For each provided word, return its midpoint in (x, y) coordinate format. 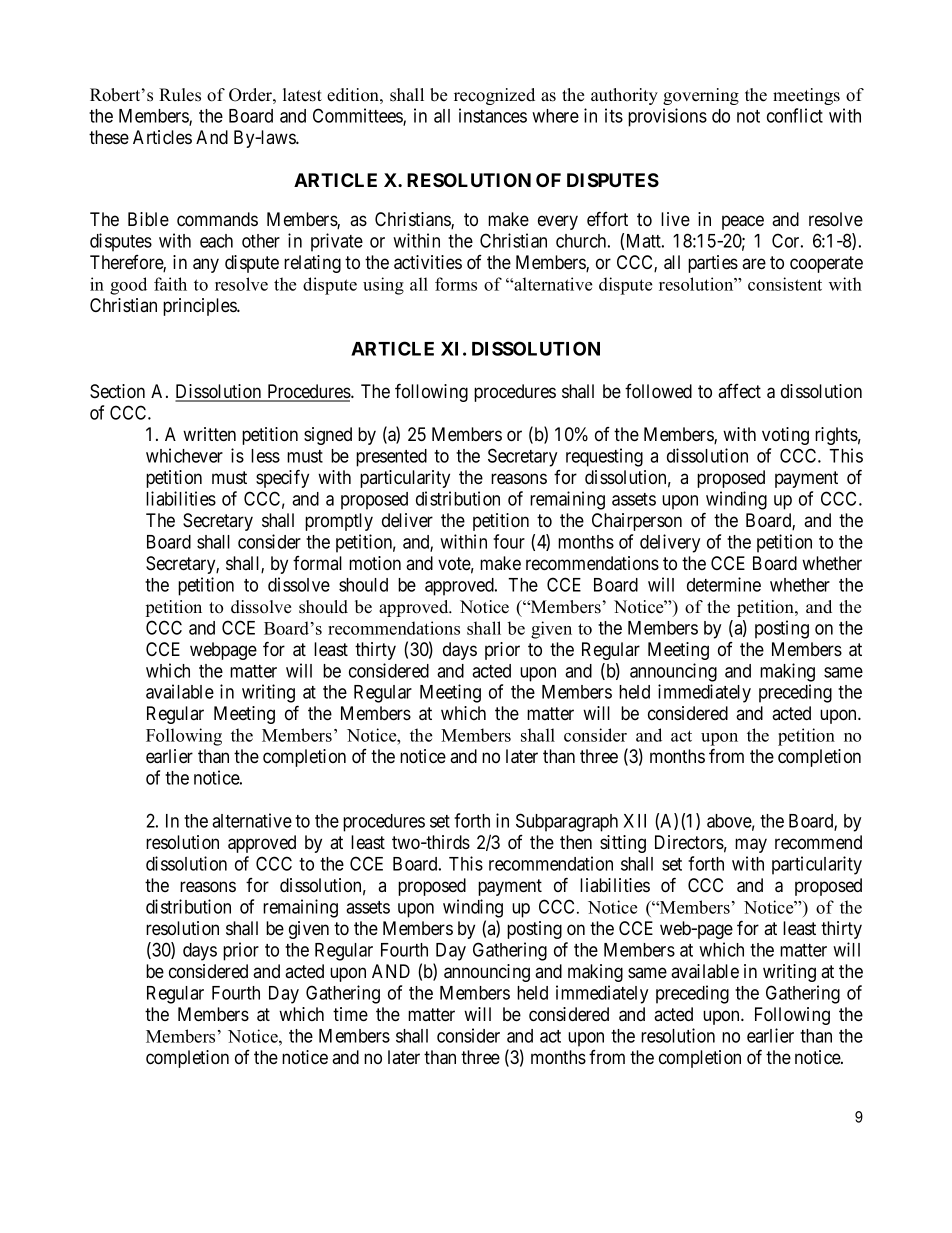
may (751, 845)
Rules (180, 95)
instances (493, 115)
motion (375, 563)
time (350, 1014)
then (576, 842)
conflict (795, 115)
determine (724, 584)
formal (317, 563)
